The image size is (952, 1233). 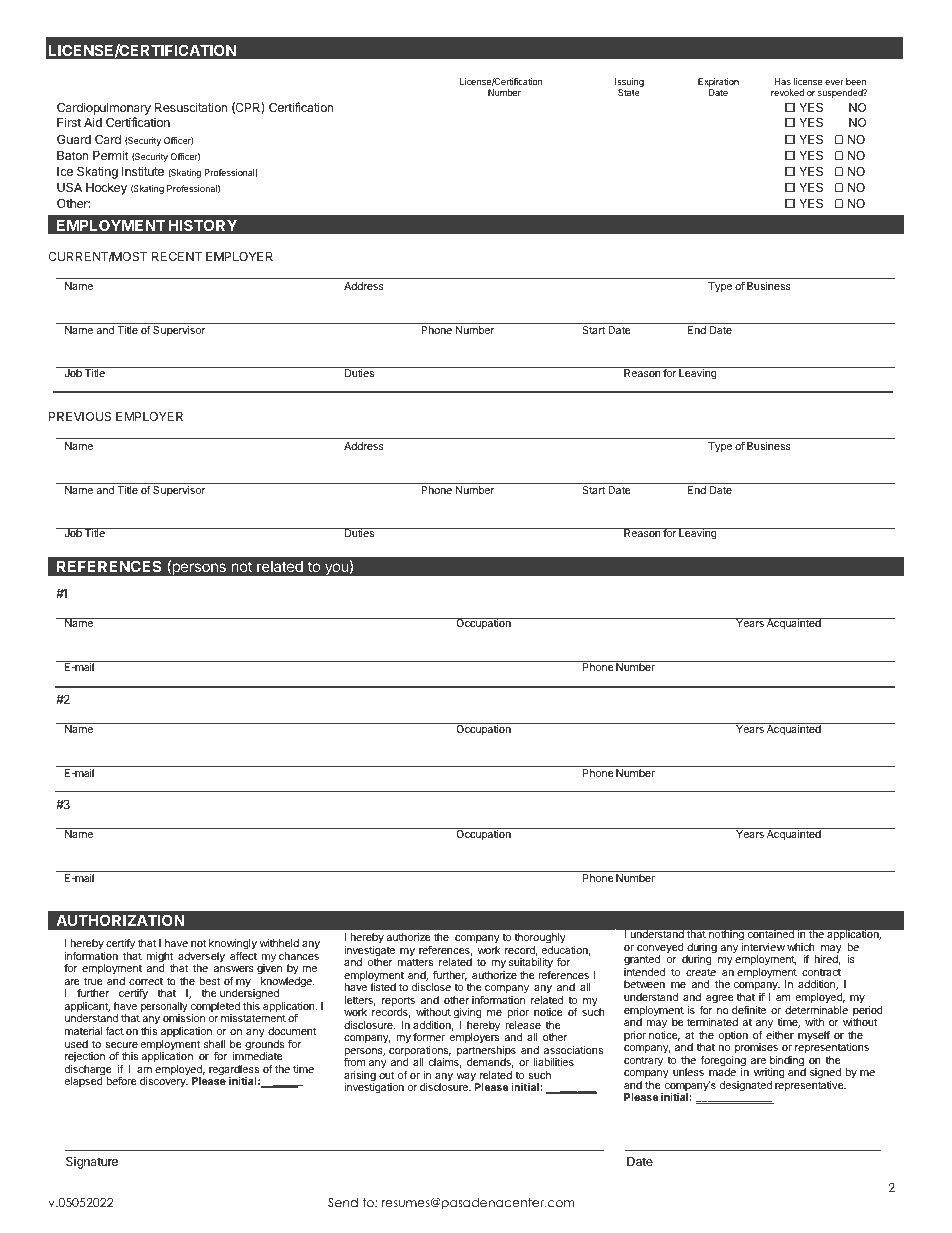 What do you see at coordinates (763, 947) in the page?
I see `interview` at bounding box center [763, 947].
